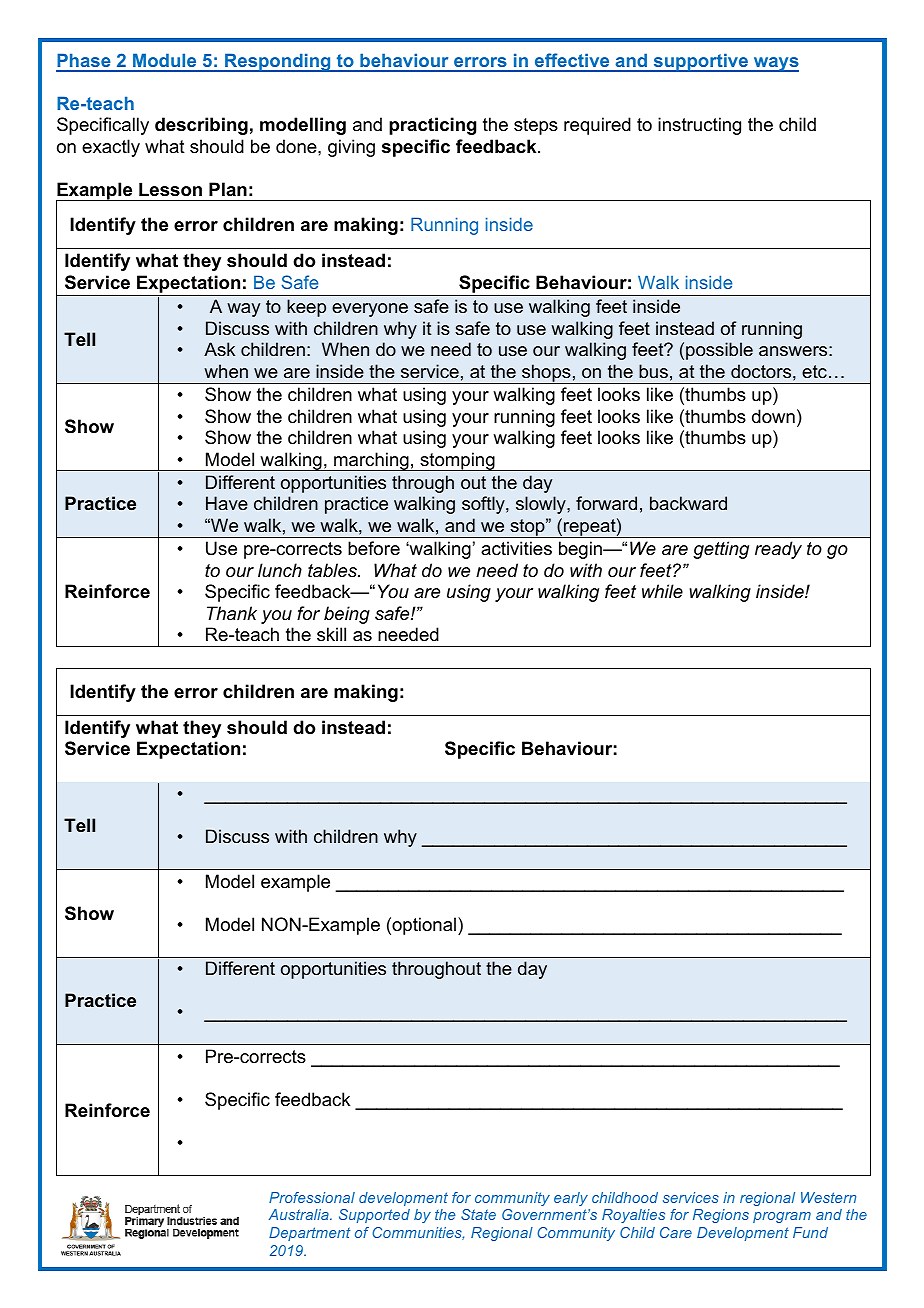 The image size is (924, 1308). Describe the element at coordinates (201, 126) in the screenshot. I see `describing` at that location.
